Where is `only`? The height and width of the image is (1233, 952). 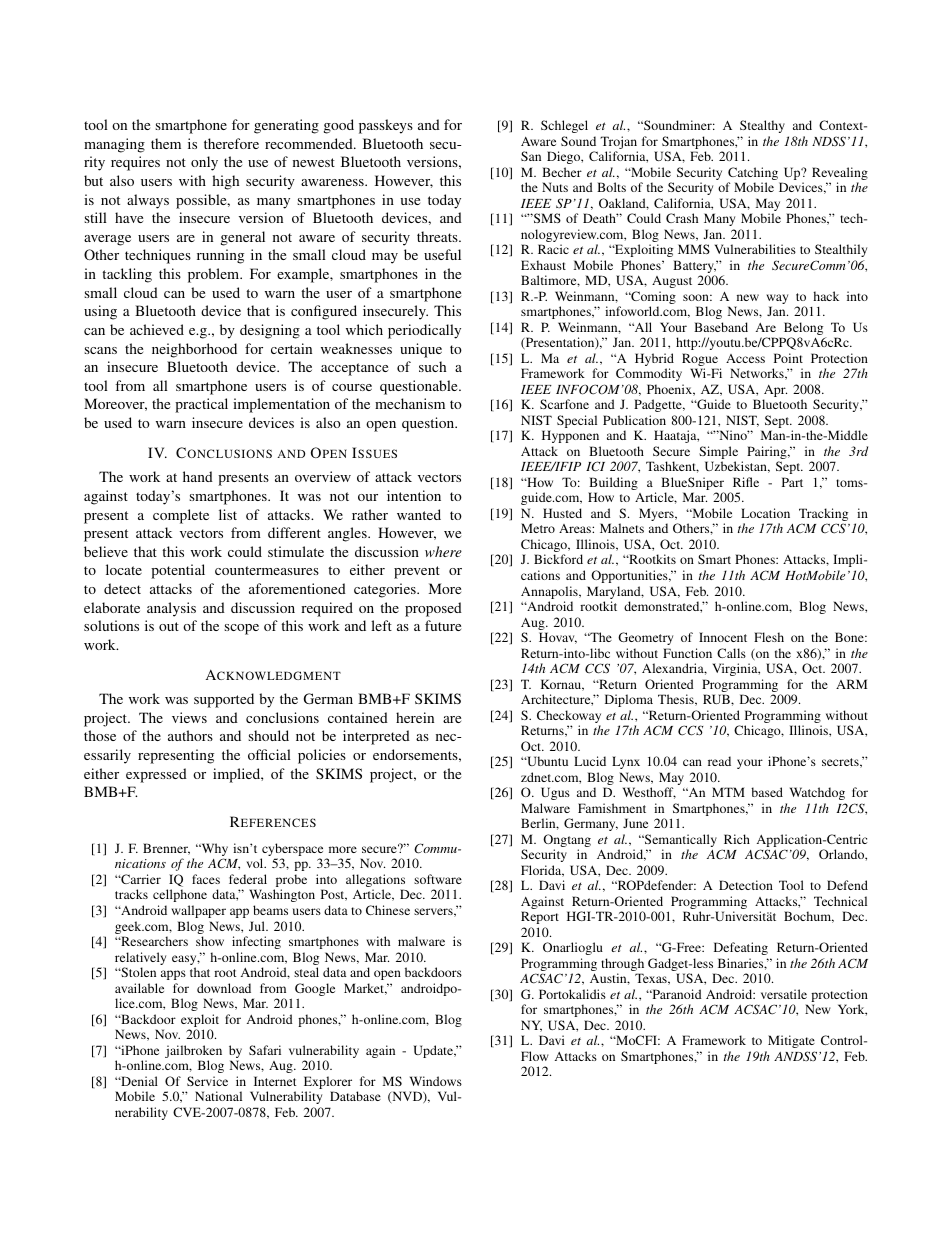 only is located at coordinates (204, 163).
